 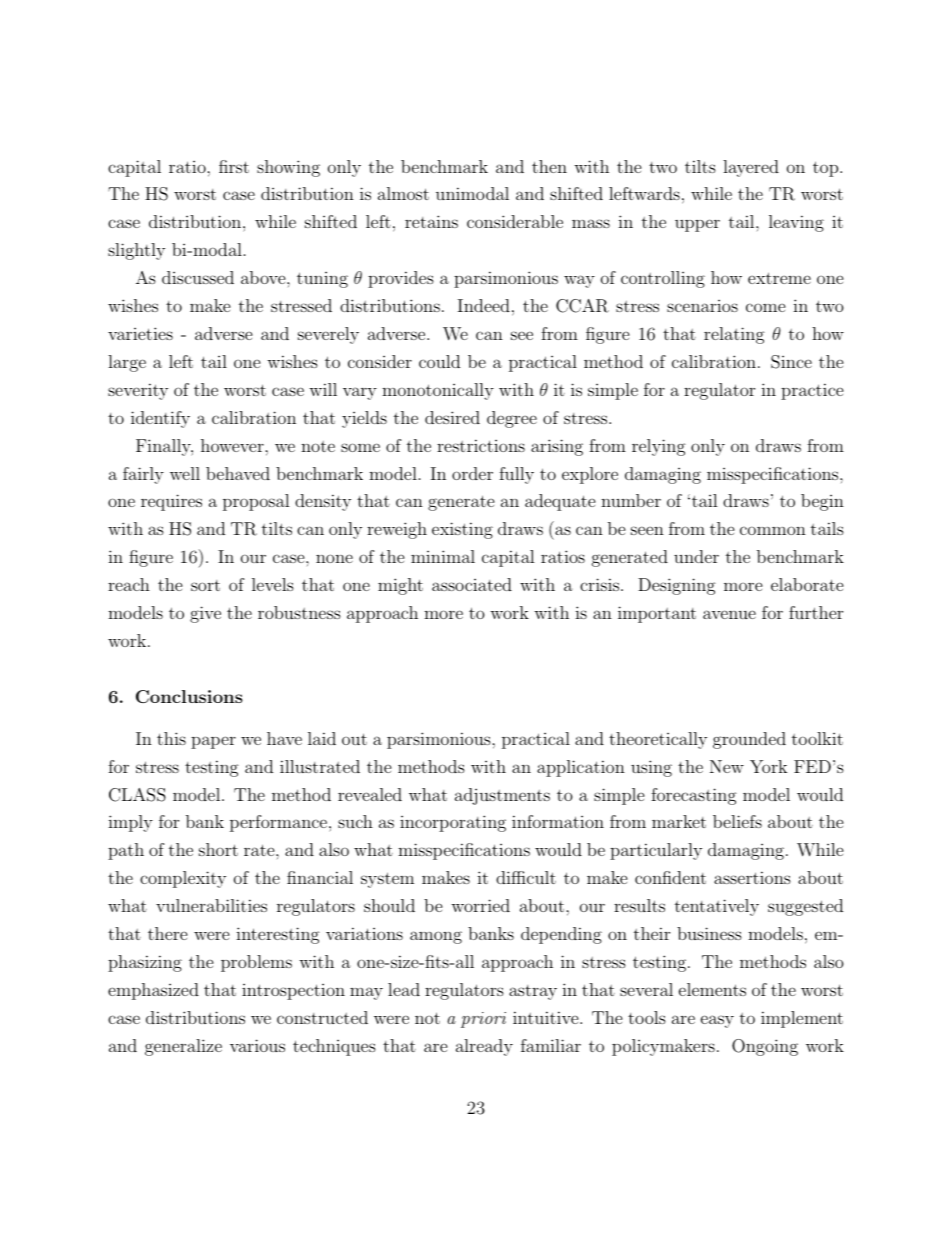 I want to click on well, so click(x=185, y=473).
